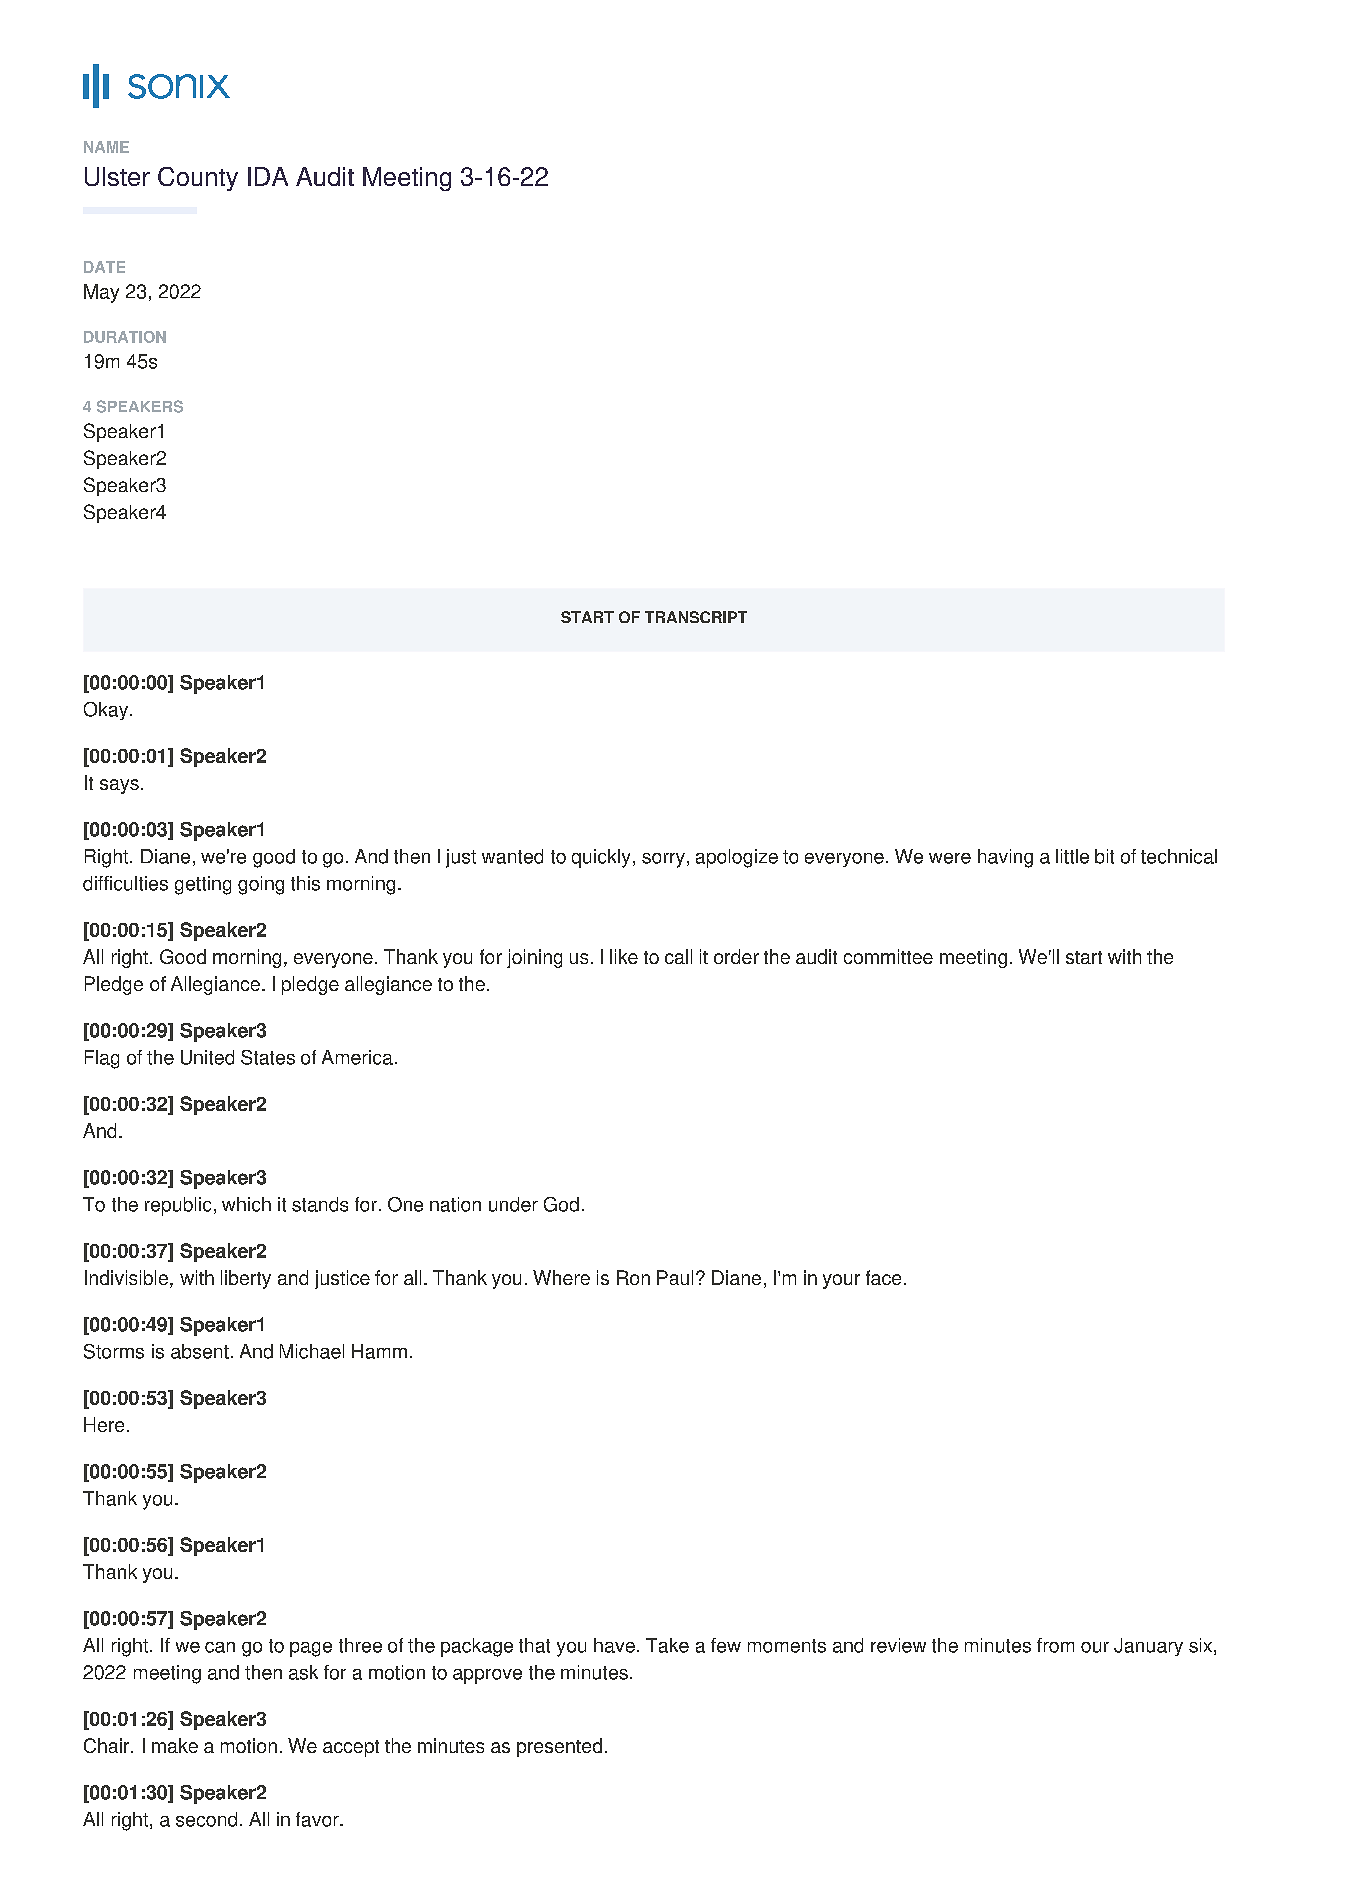  I want to click on make, so click(175, 1745).
